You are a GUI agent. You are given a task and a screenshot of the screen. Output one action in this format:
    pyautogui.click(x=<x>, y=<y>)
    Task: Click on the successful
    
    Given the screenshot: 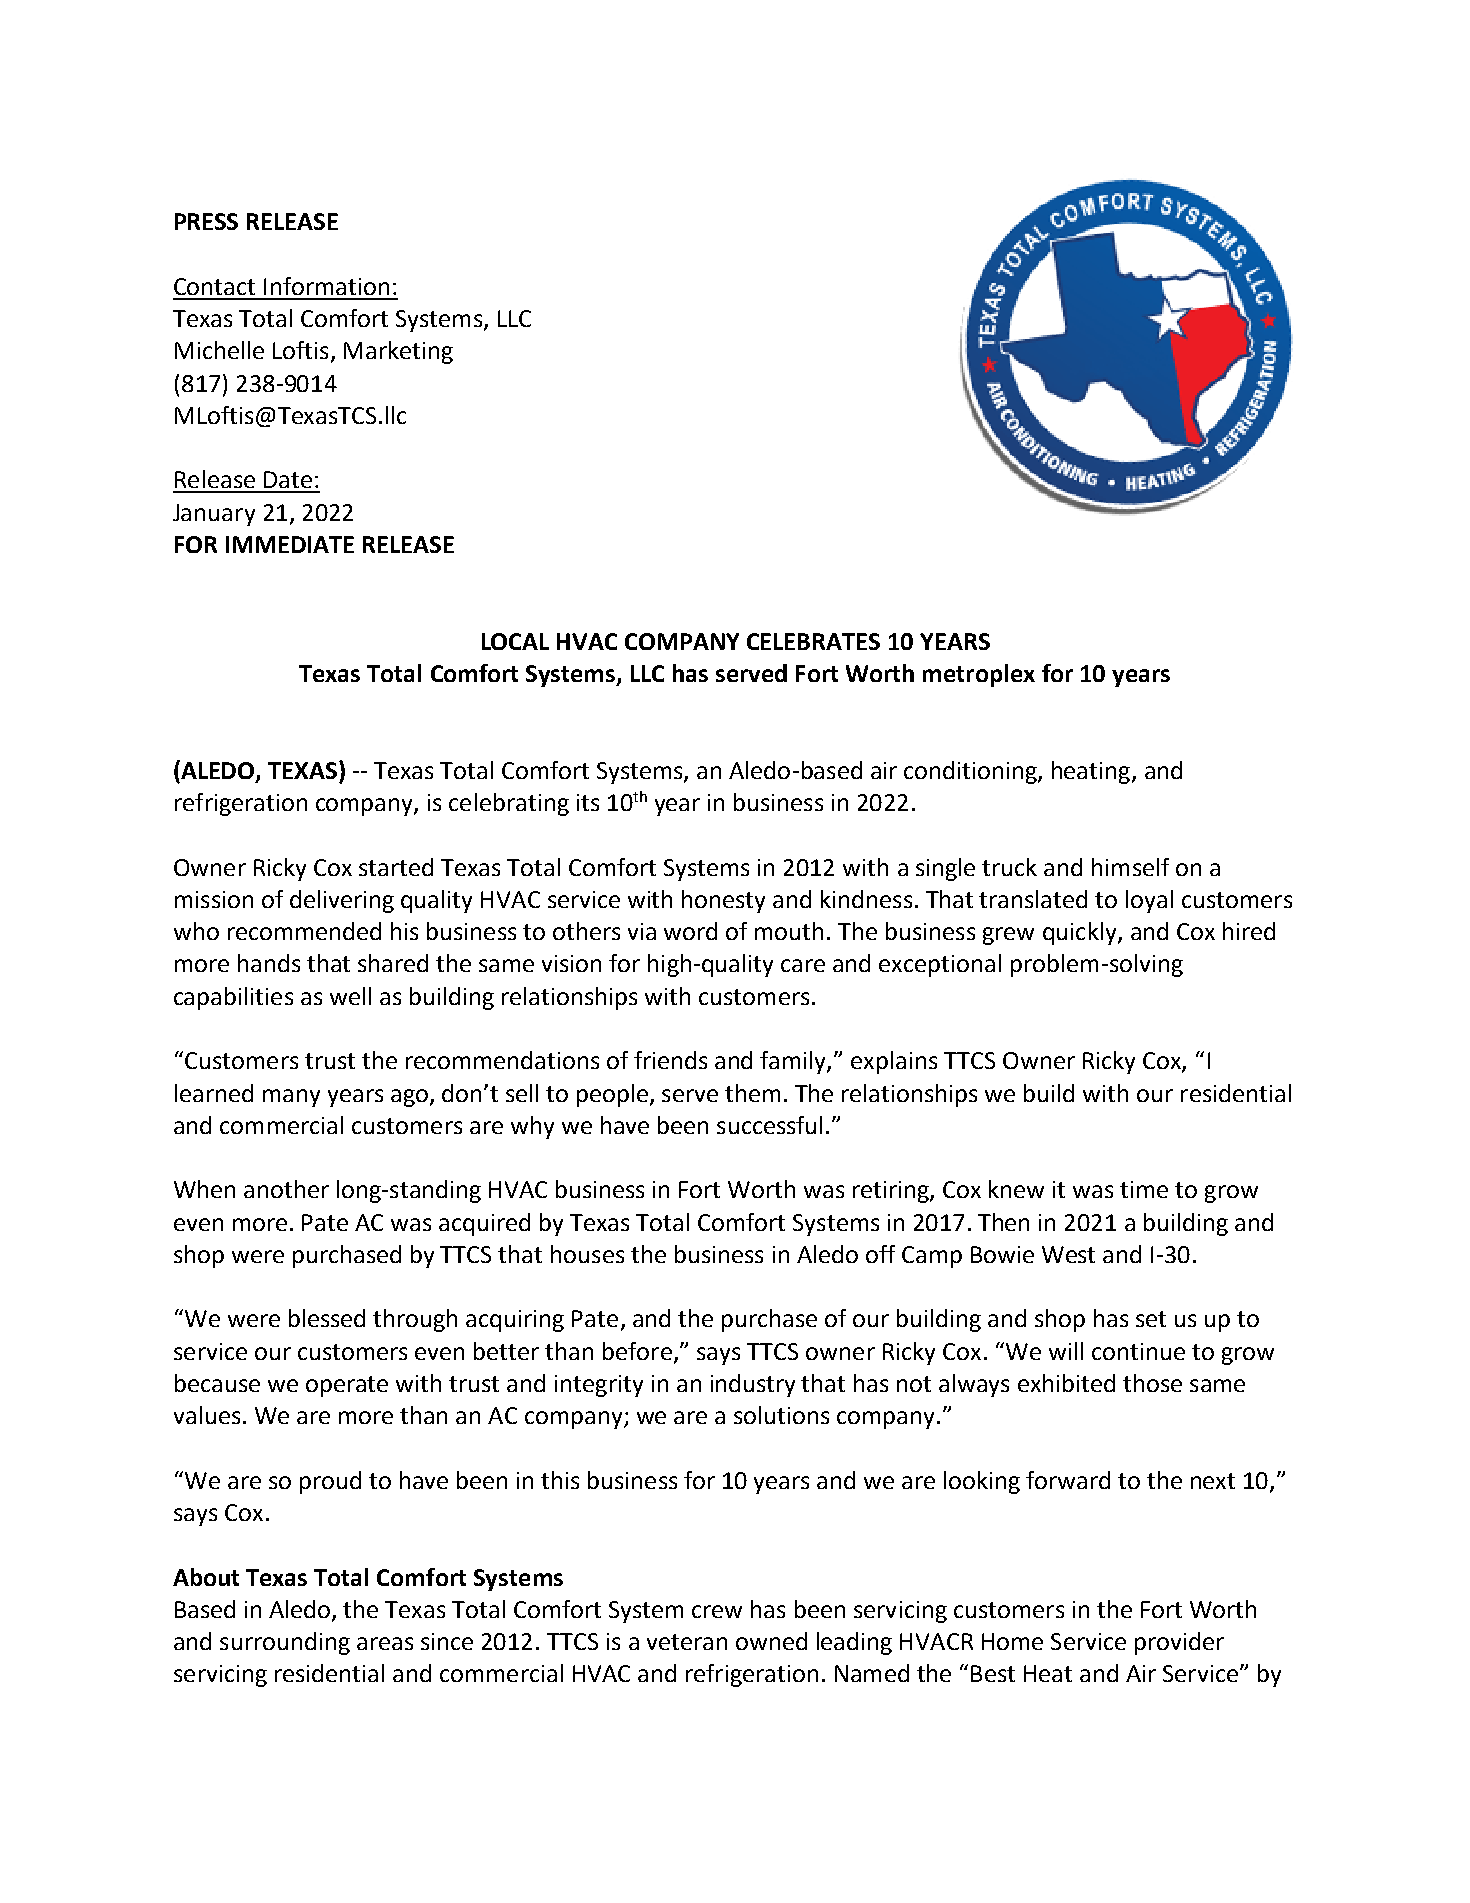 What is the action you would take?
    pyautogui.click(x=769, y=1125)
